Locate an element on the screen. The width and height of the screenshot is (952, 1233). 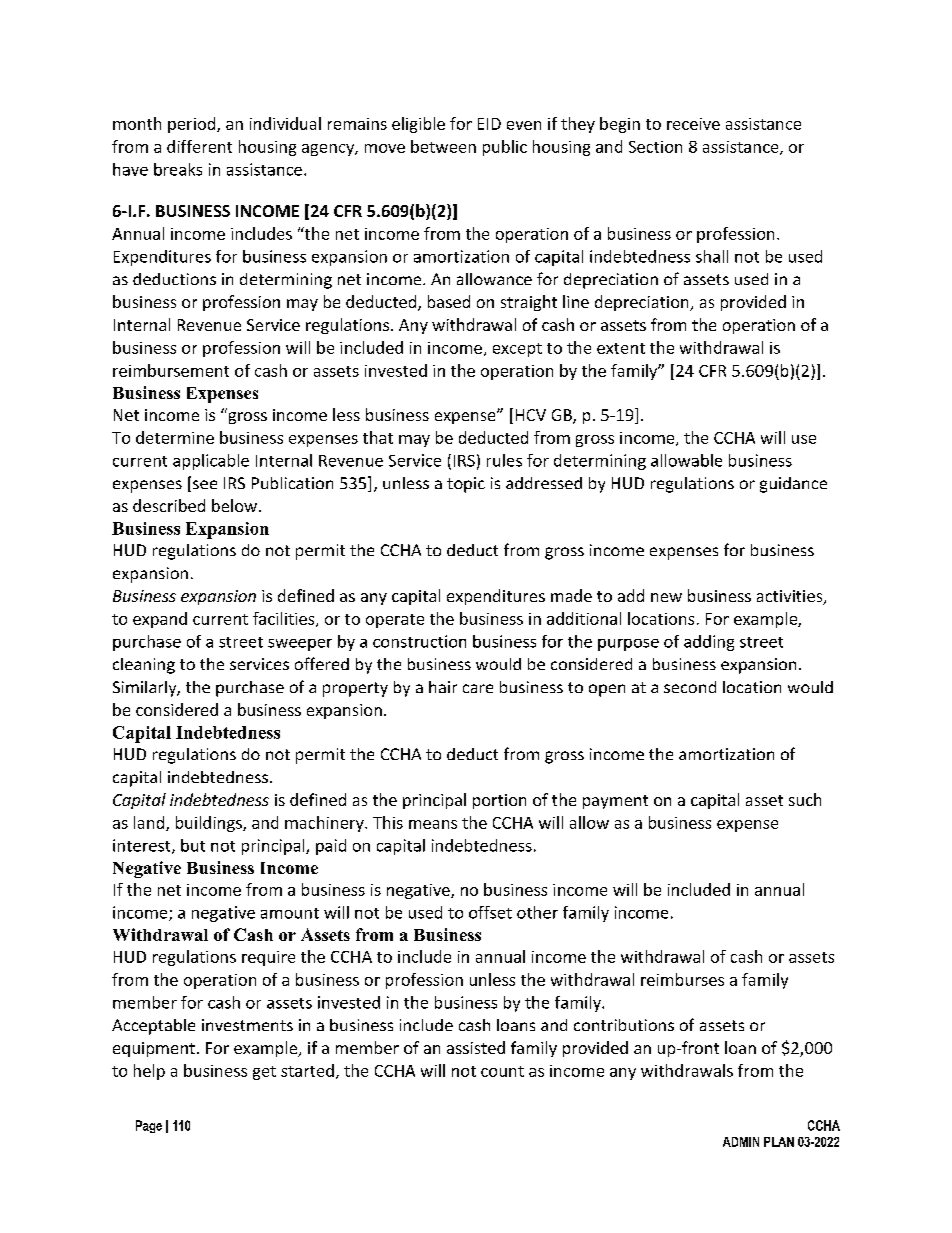
applicable is located at coordinates (211, 462).
